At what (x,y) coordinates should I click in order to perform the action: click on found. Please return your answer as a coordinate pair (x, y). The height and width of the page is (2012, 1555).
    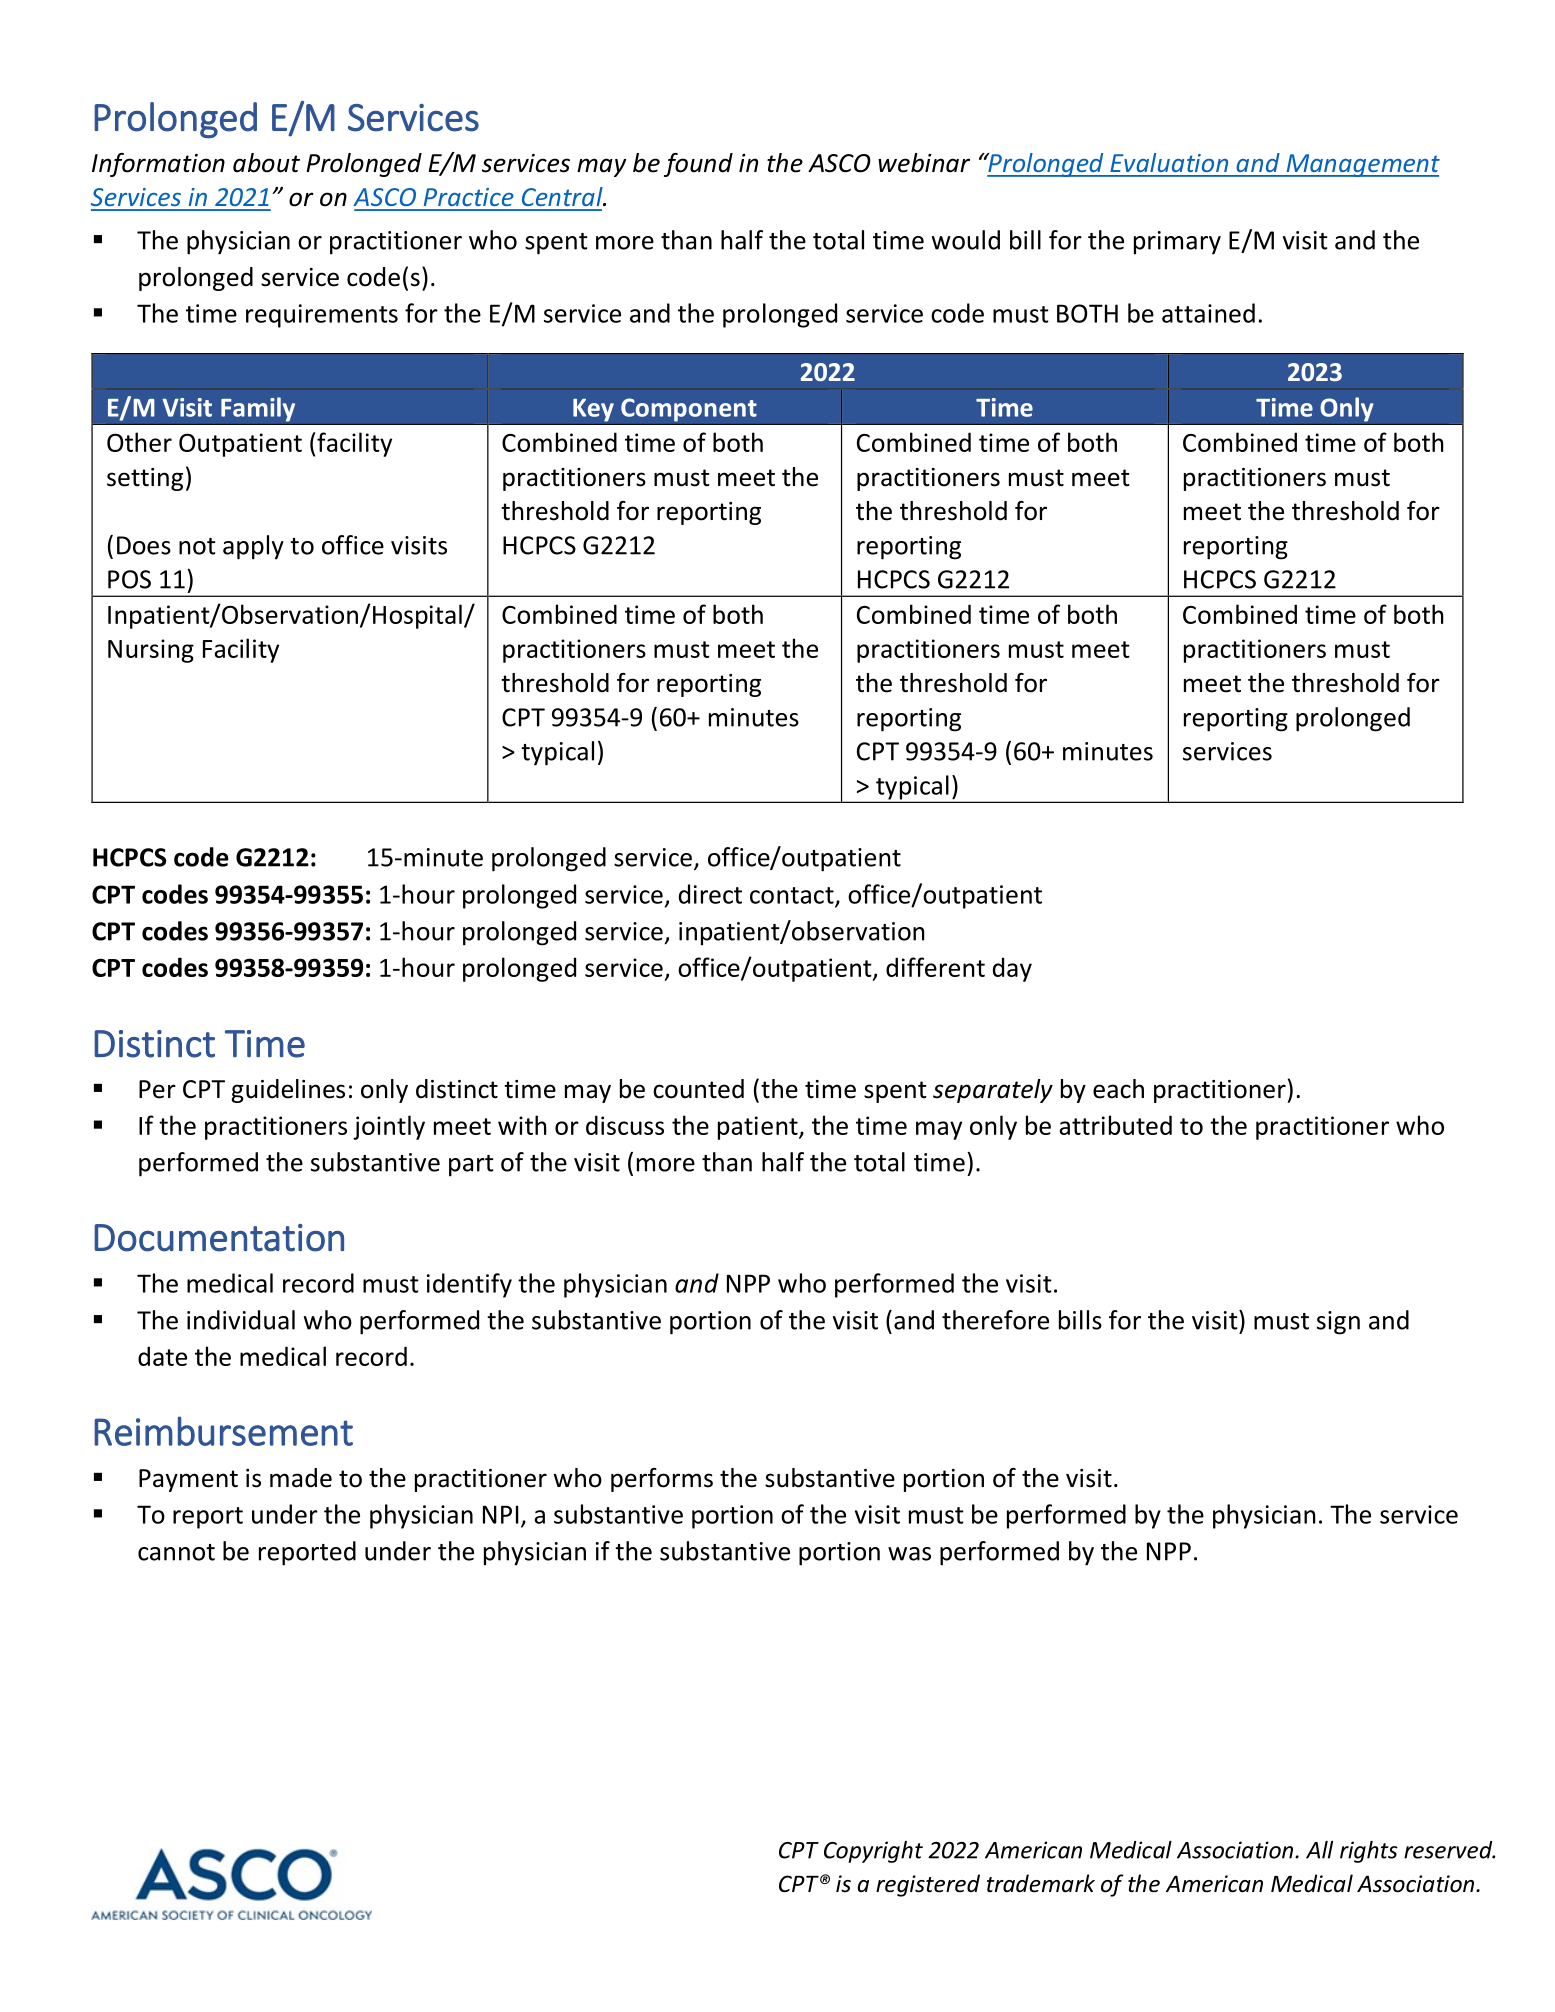
    Looking at the image, I should click on (698, 165).
